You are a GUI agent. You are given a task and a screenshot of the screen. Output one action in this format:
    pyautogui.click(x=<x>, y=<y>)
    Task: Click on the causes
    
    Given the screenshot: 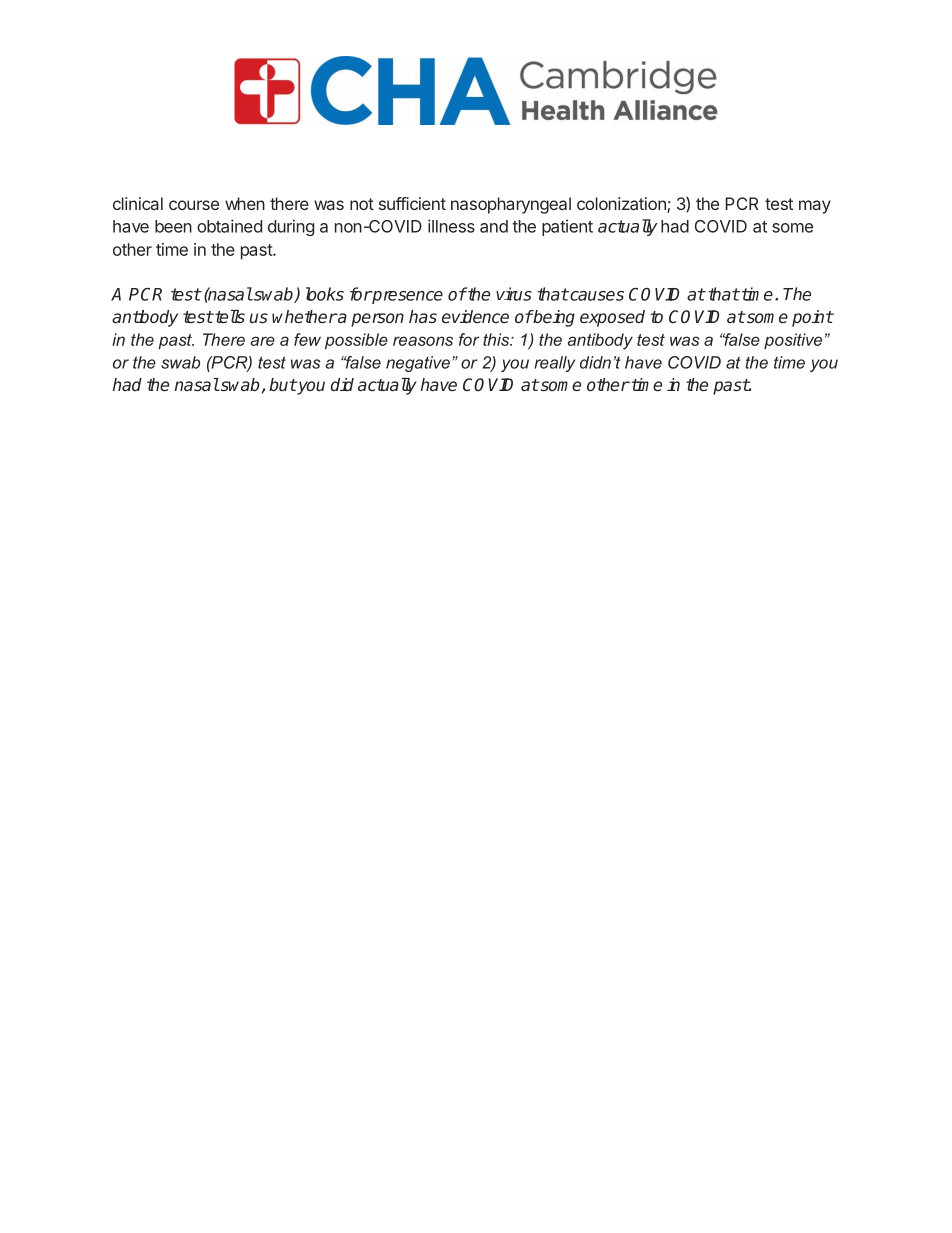 What is the action you would take?
    pyautogui.click(x=596, y=296)
